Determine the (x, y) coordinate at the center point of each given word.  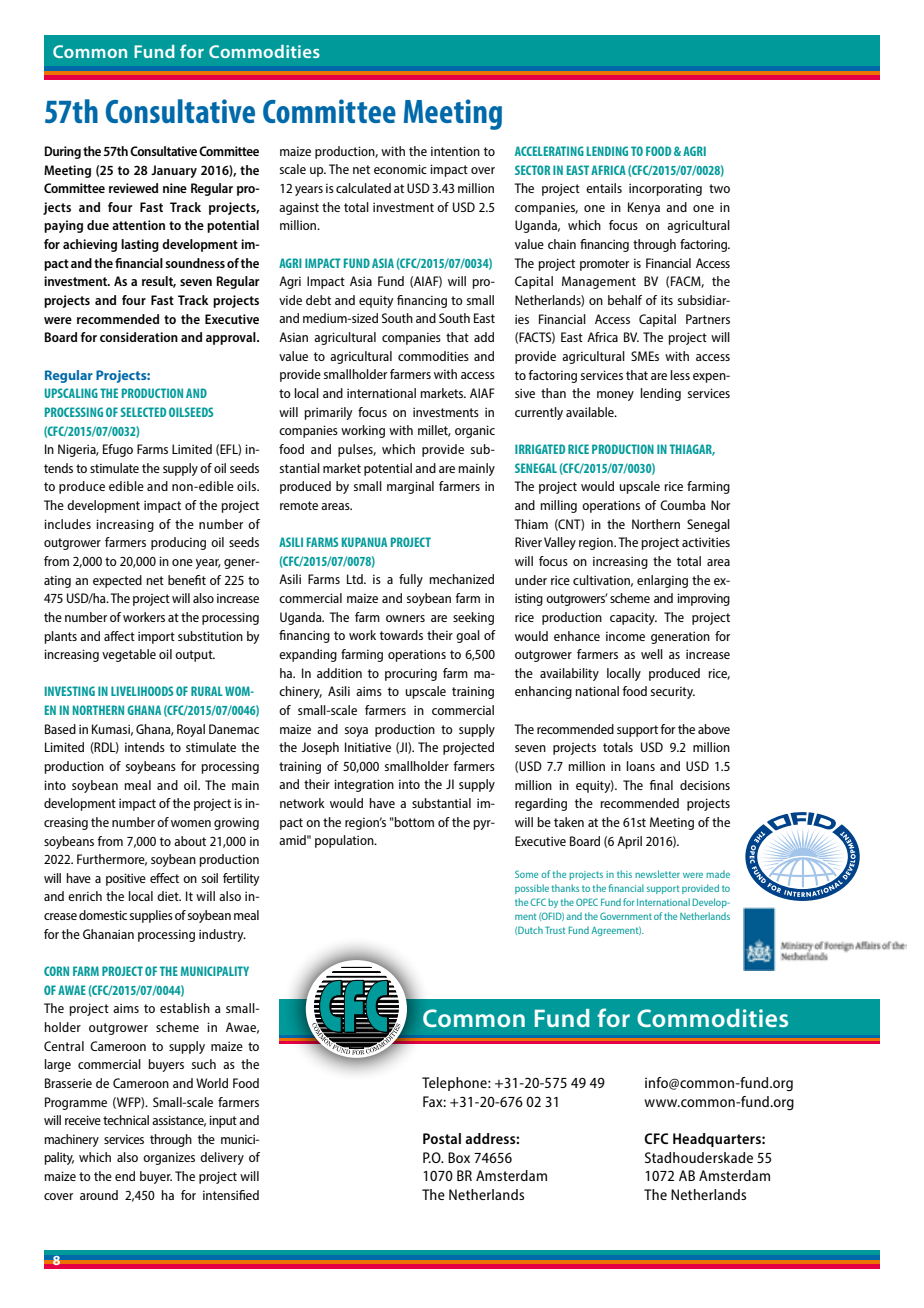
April (629, 842)
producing (178, 543)
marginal (410, 487)
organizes (169, 1158)
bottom (413, 822)
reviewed (133, 188)
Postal (442, 1138)
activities (706, 542)
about (190, 841)
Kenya (644, 208)
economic (400, 169)
